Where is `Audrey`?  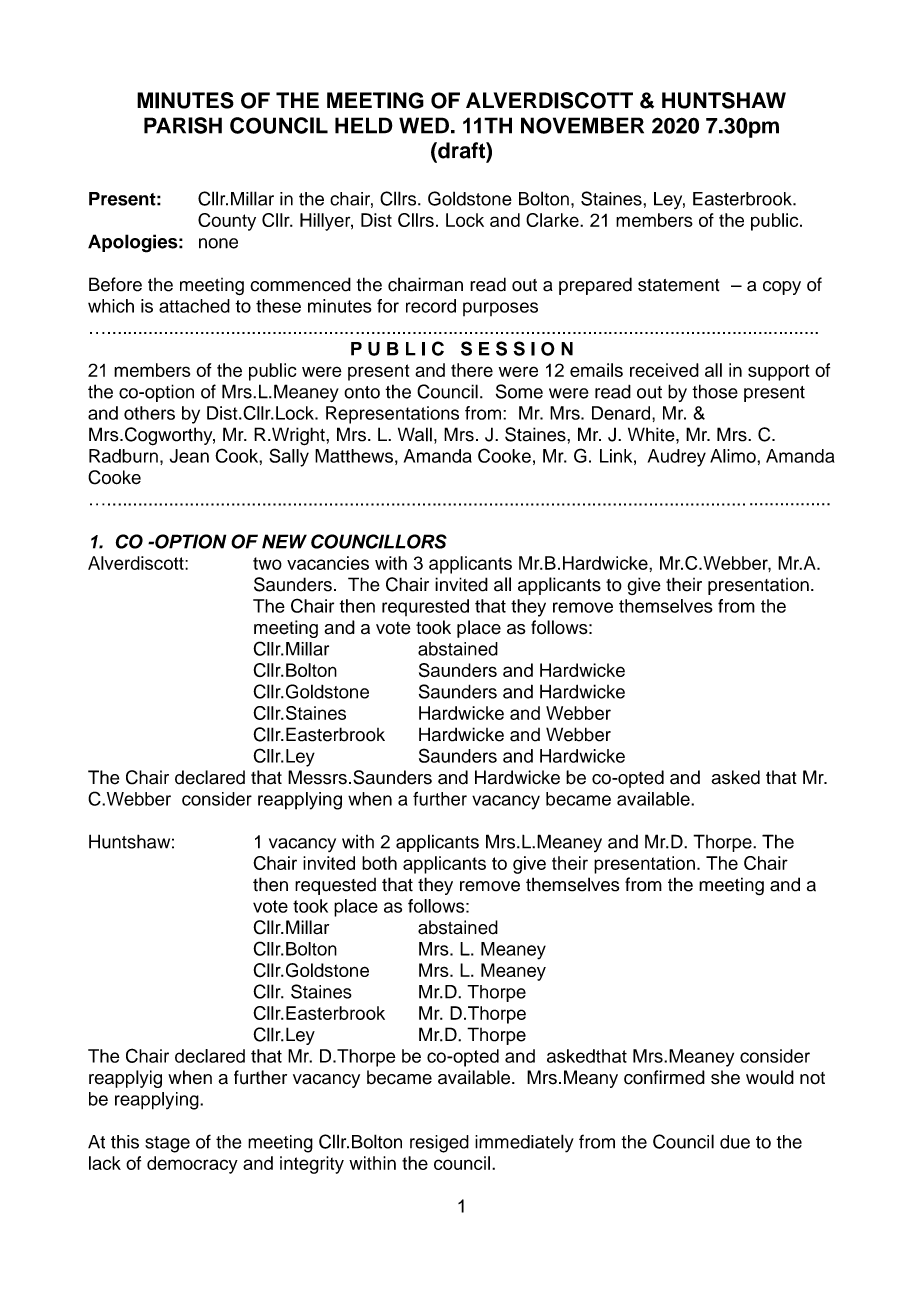
Audrey is located at coordinates (677, 458).
